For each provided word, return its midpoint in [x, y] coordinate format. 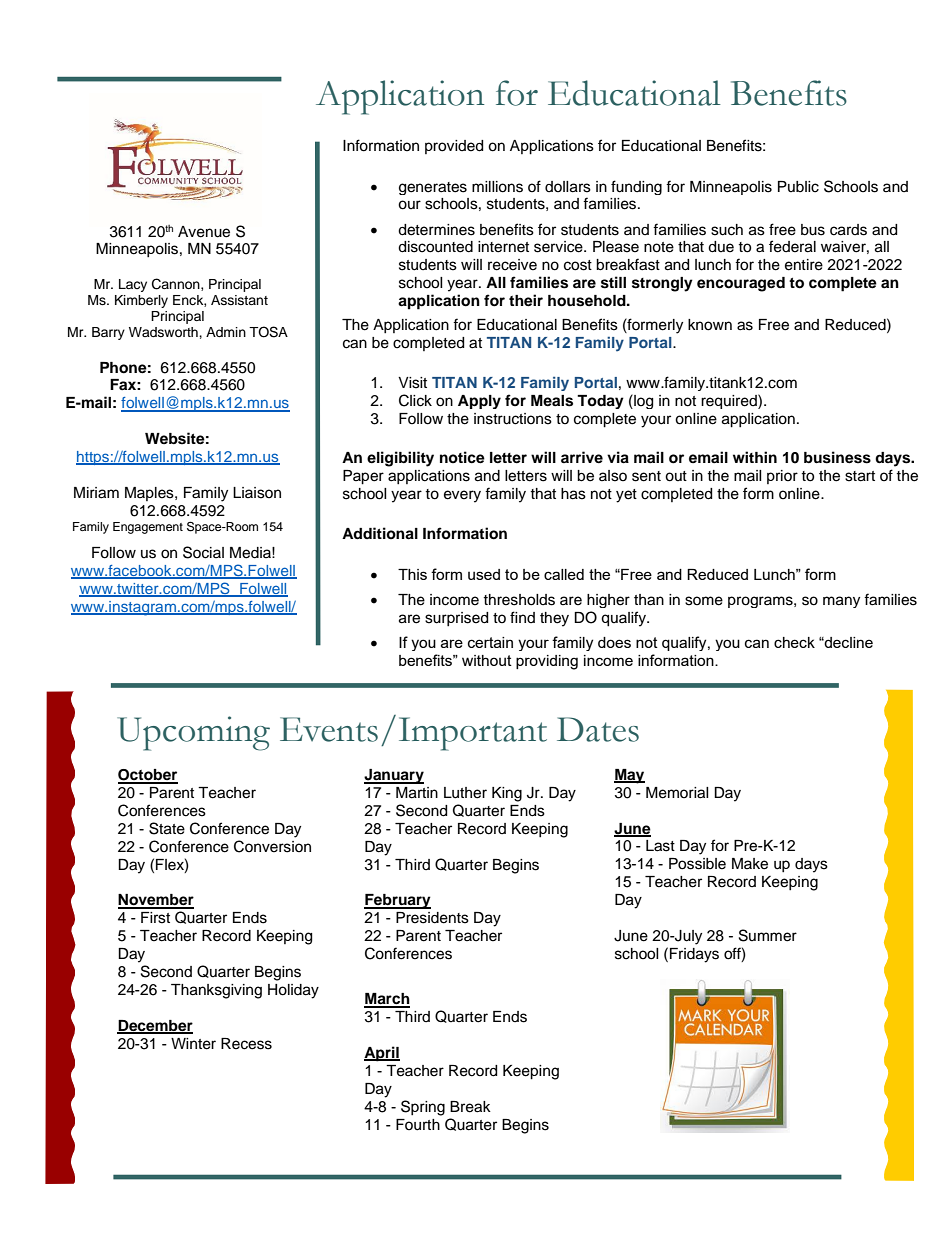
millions [497, 187]
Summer [768, 935]
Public [798, 187]
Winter [193, 1044]
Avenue [204, 232]
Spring [423, 1108]
